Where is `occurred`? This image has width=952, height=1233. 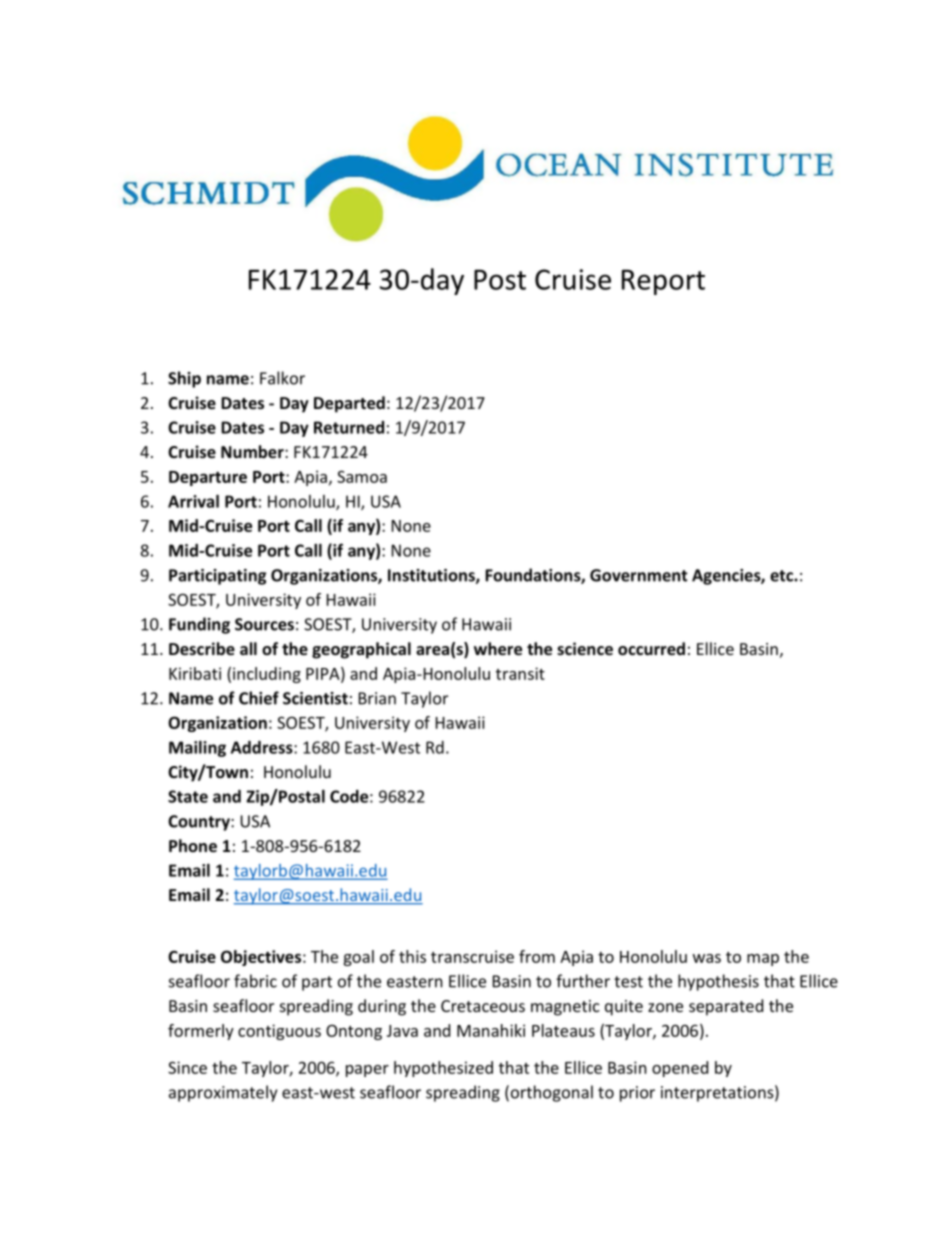
occurred is located at coordinates (651, 648).
